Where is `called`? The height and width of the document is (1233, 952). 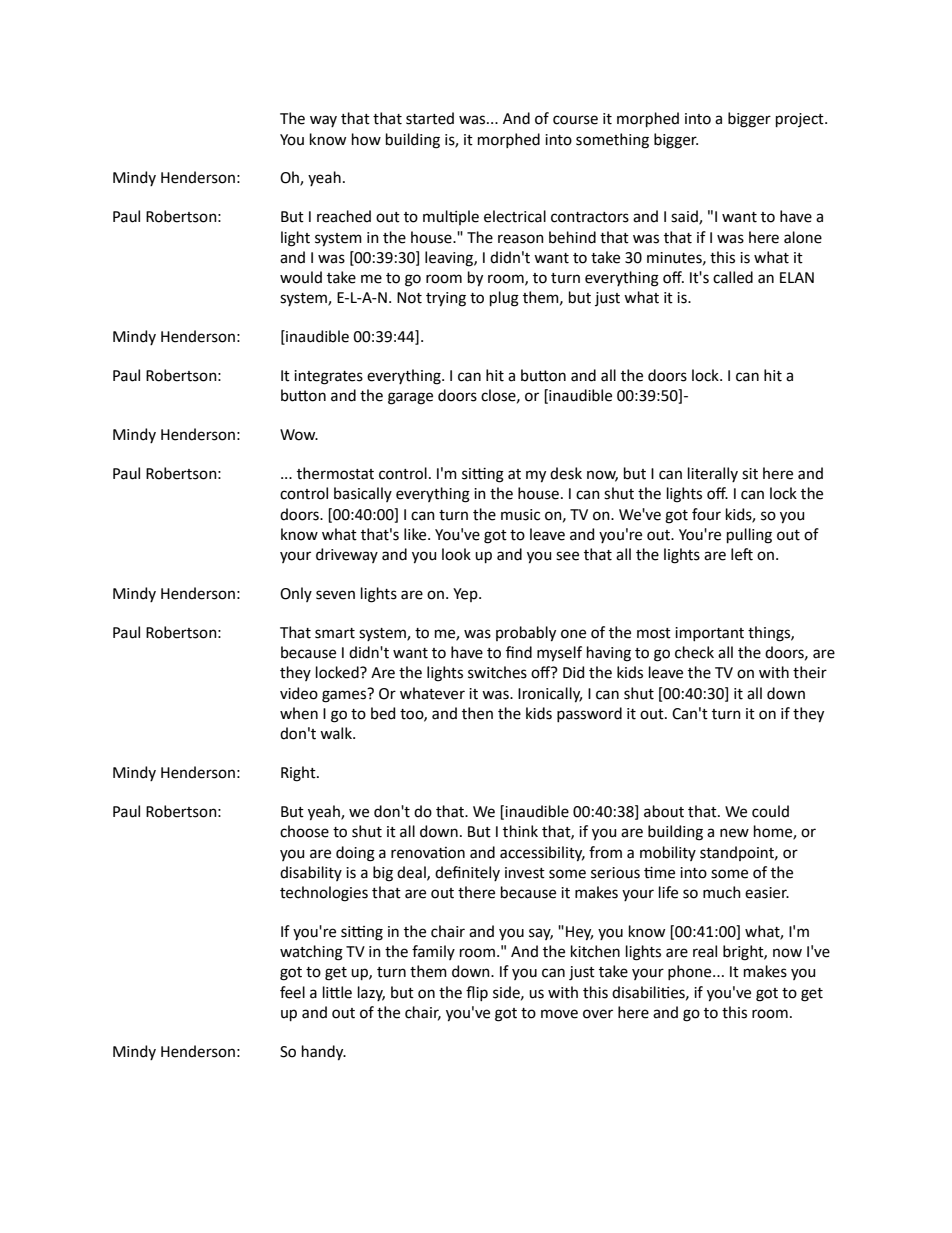 called is located at coordinates (733, 277).
